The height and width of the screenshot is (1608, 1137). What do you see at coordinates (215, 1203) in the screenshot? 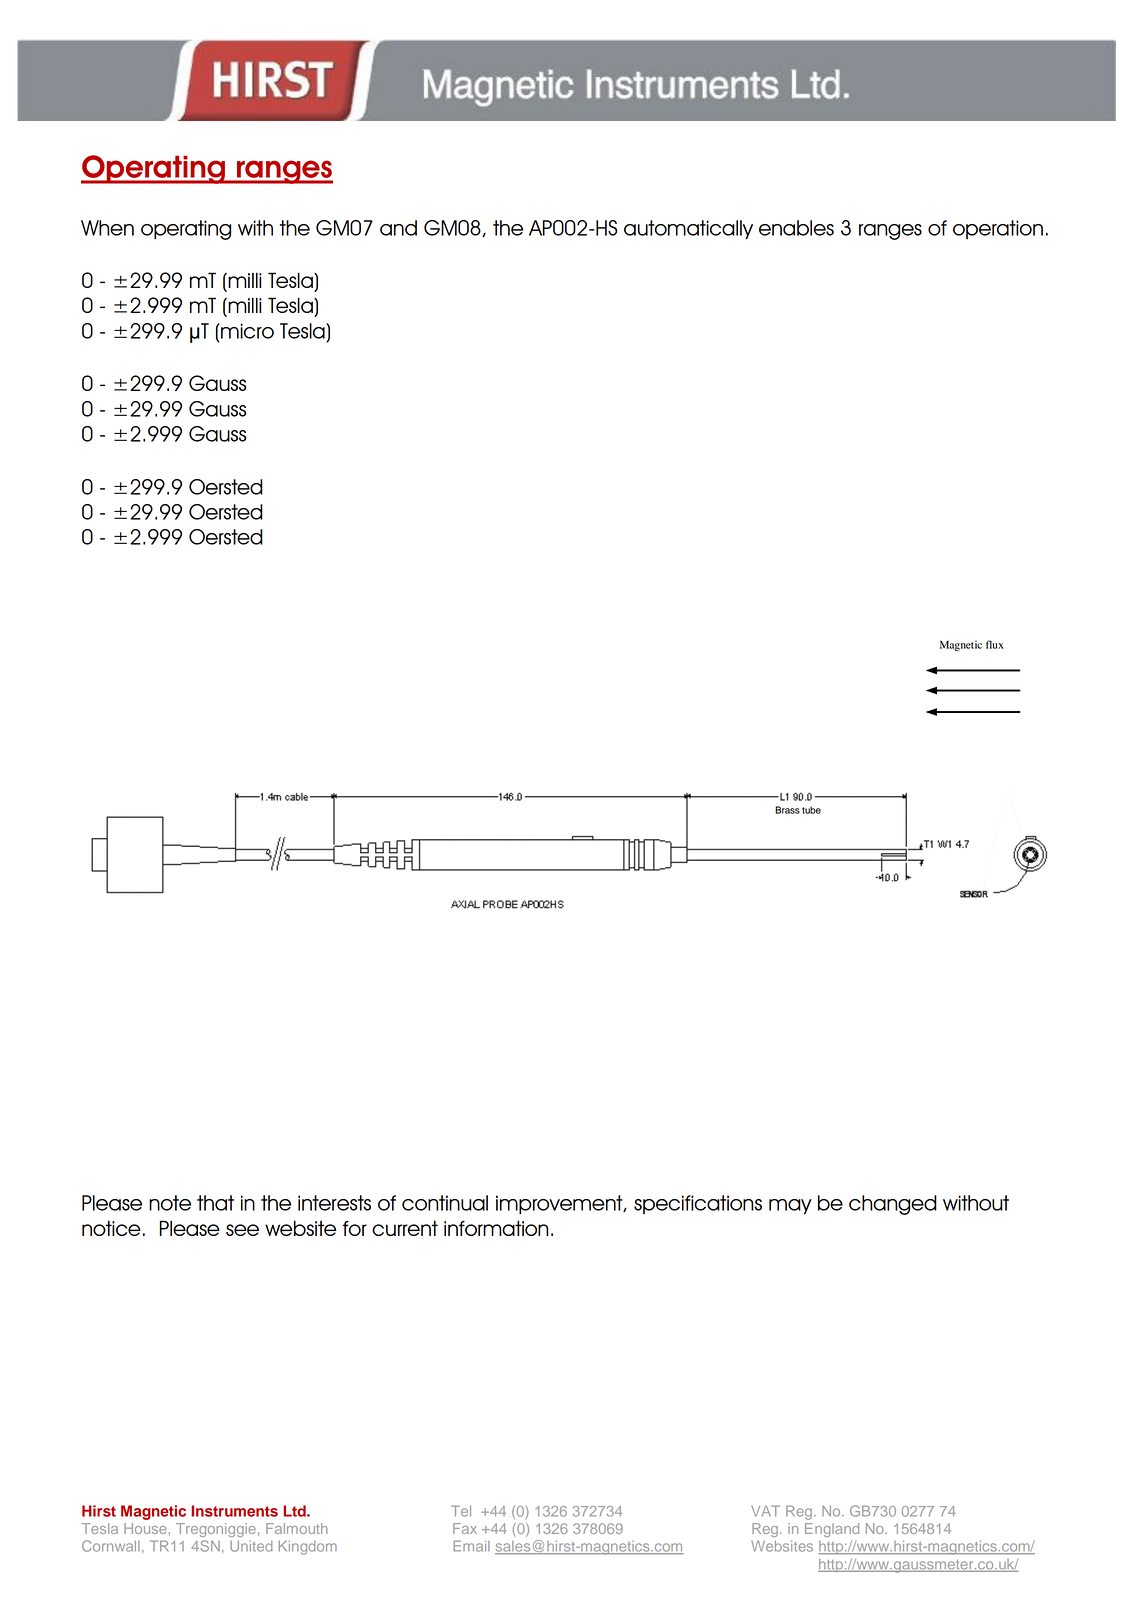
I see `that` at bounding box center [215, 1203].
